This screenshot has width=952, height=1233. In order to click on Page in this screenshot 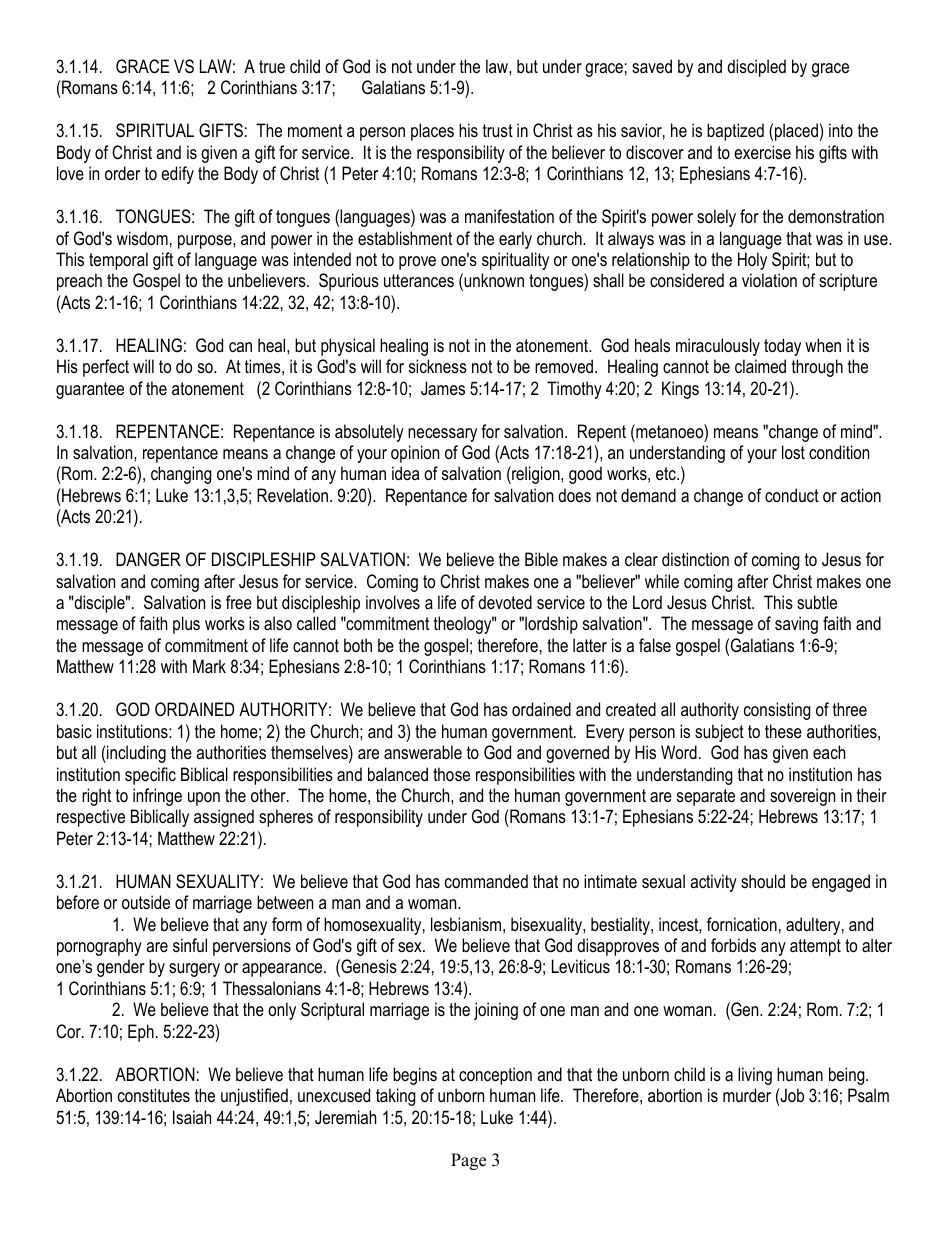, I will do `click(468, 1161)`.
